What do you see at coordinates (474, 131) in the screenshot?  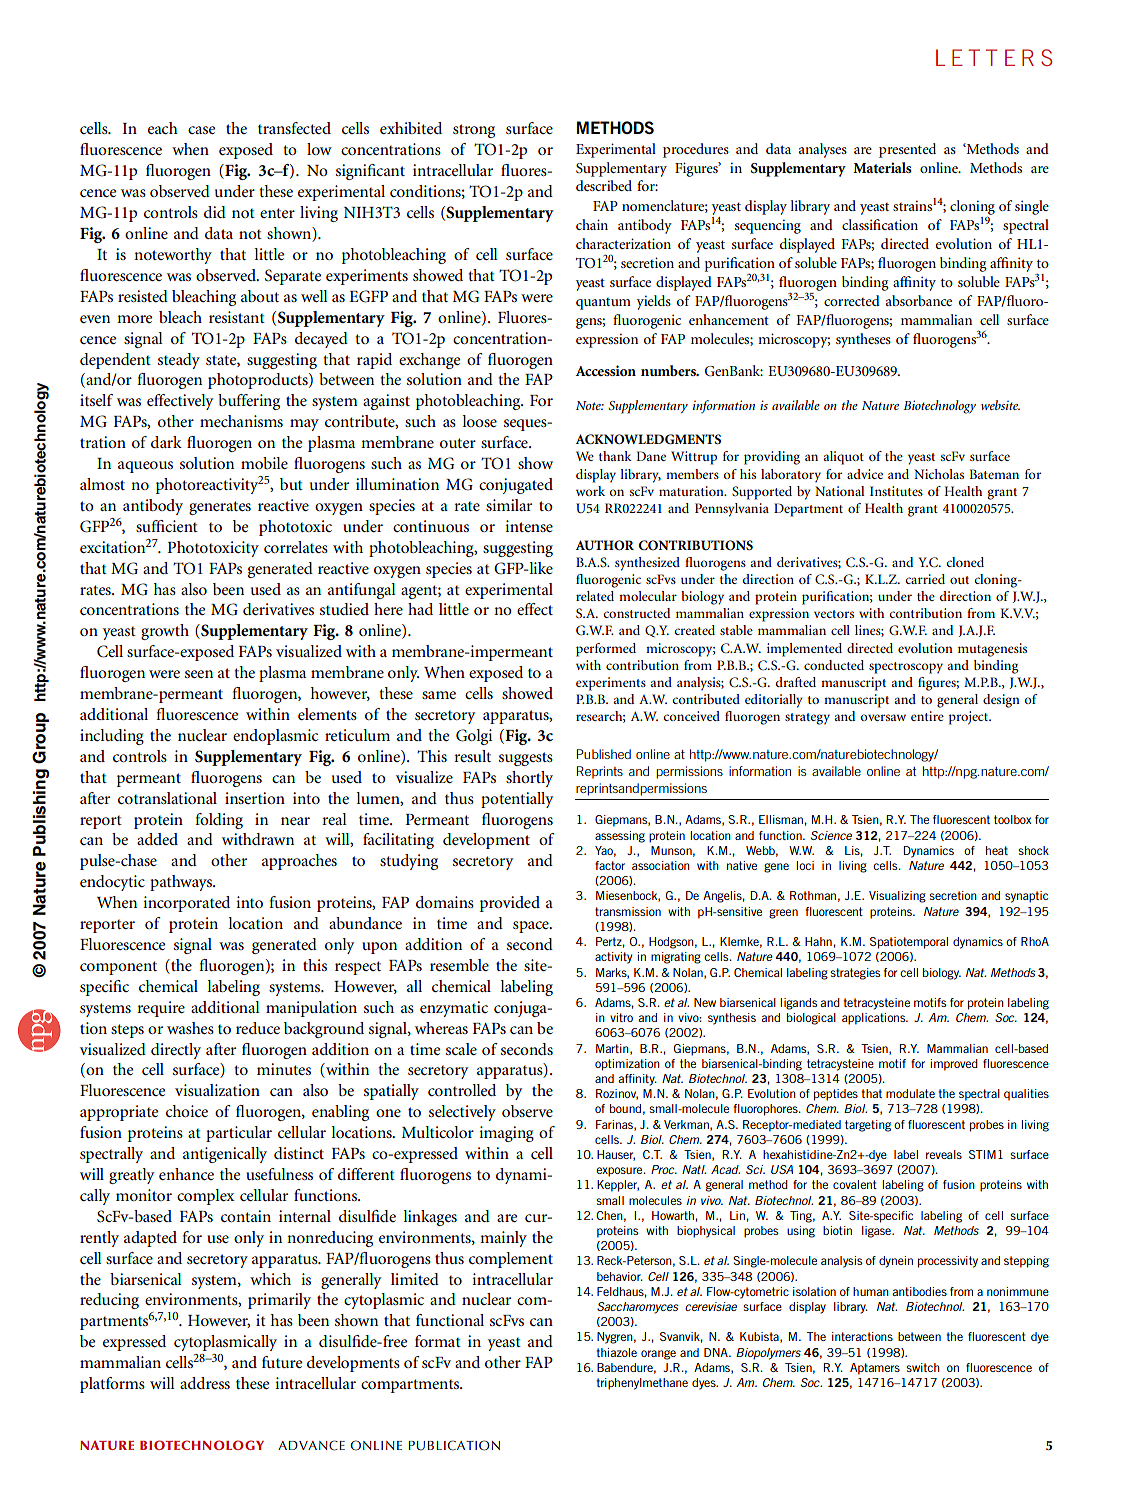 I see `strong` at bounding box center [474, 131].
